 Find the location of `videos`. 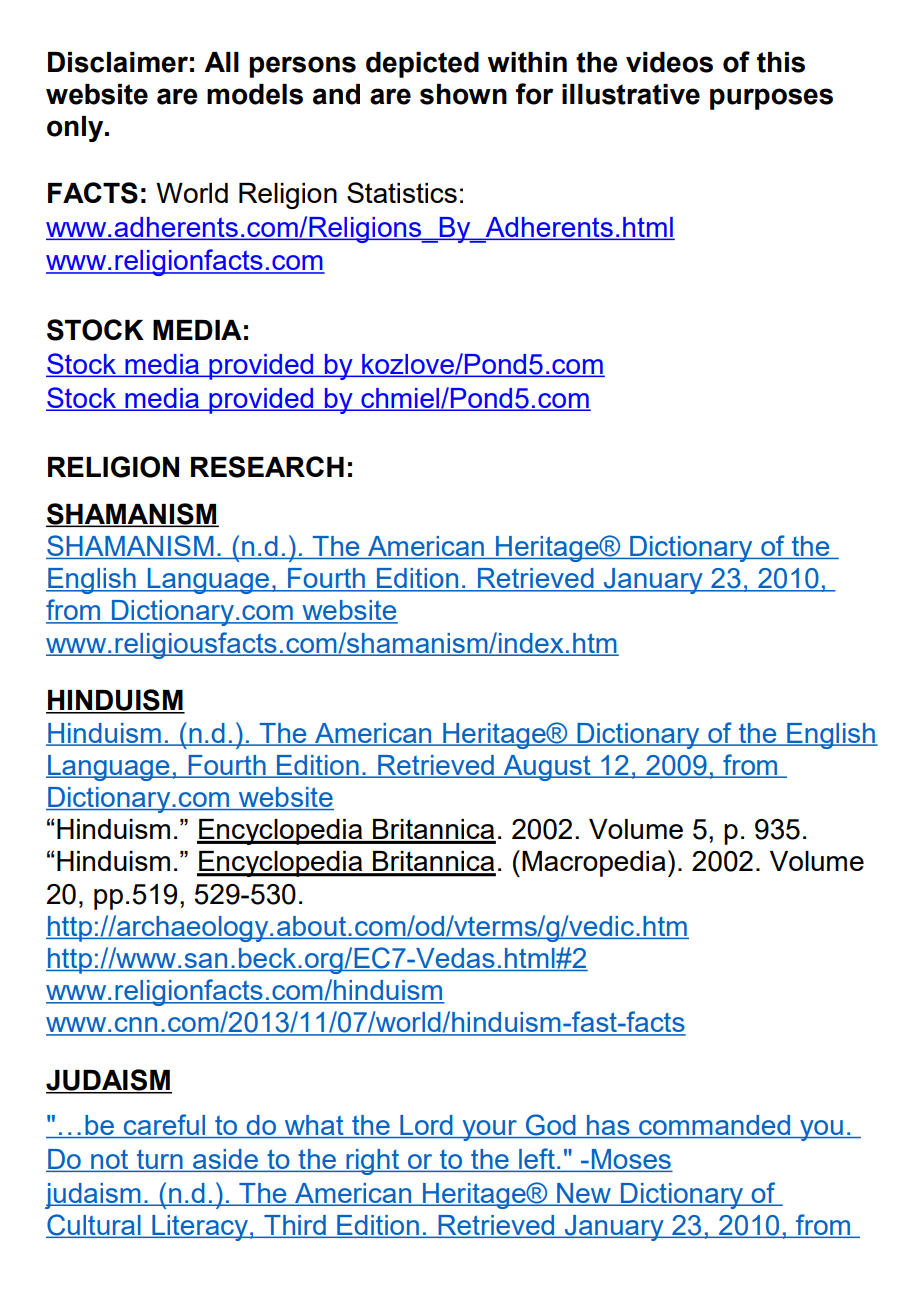

videos is located at coordinates (669, 62).
